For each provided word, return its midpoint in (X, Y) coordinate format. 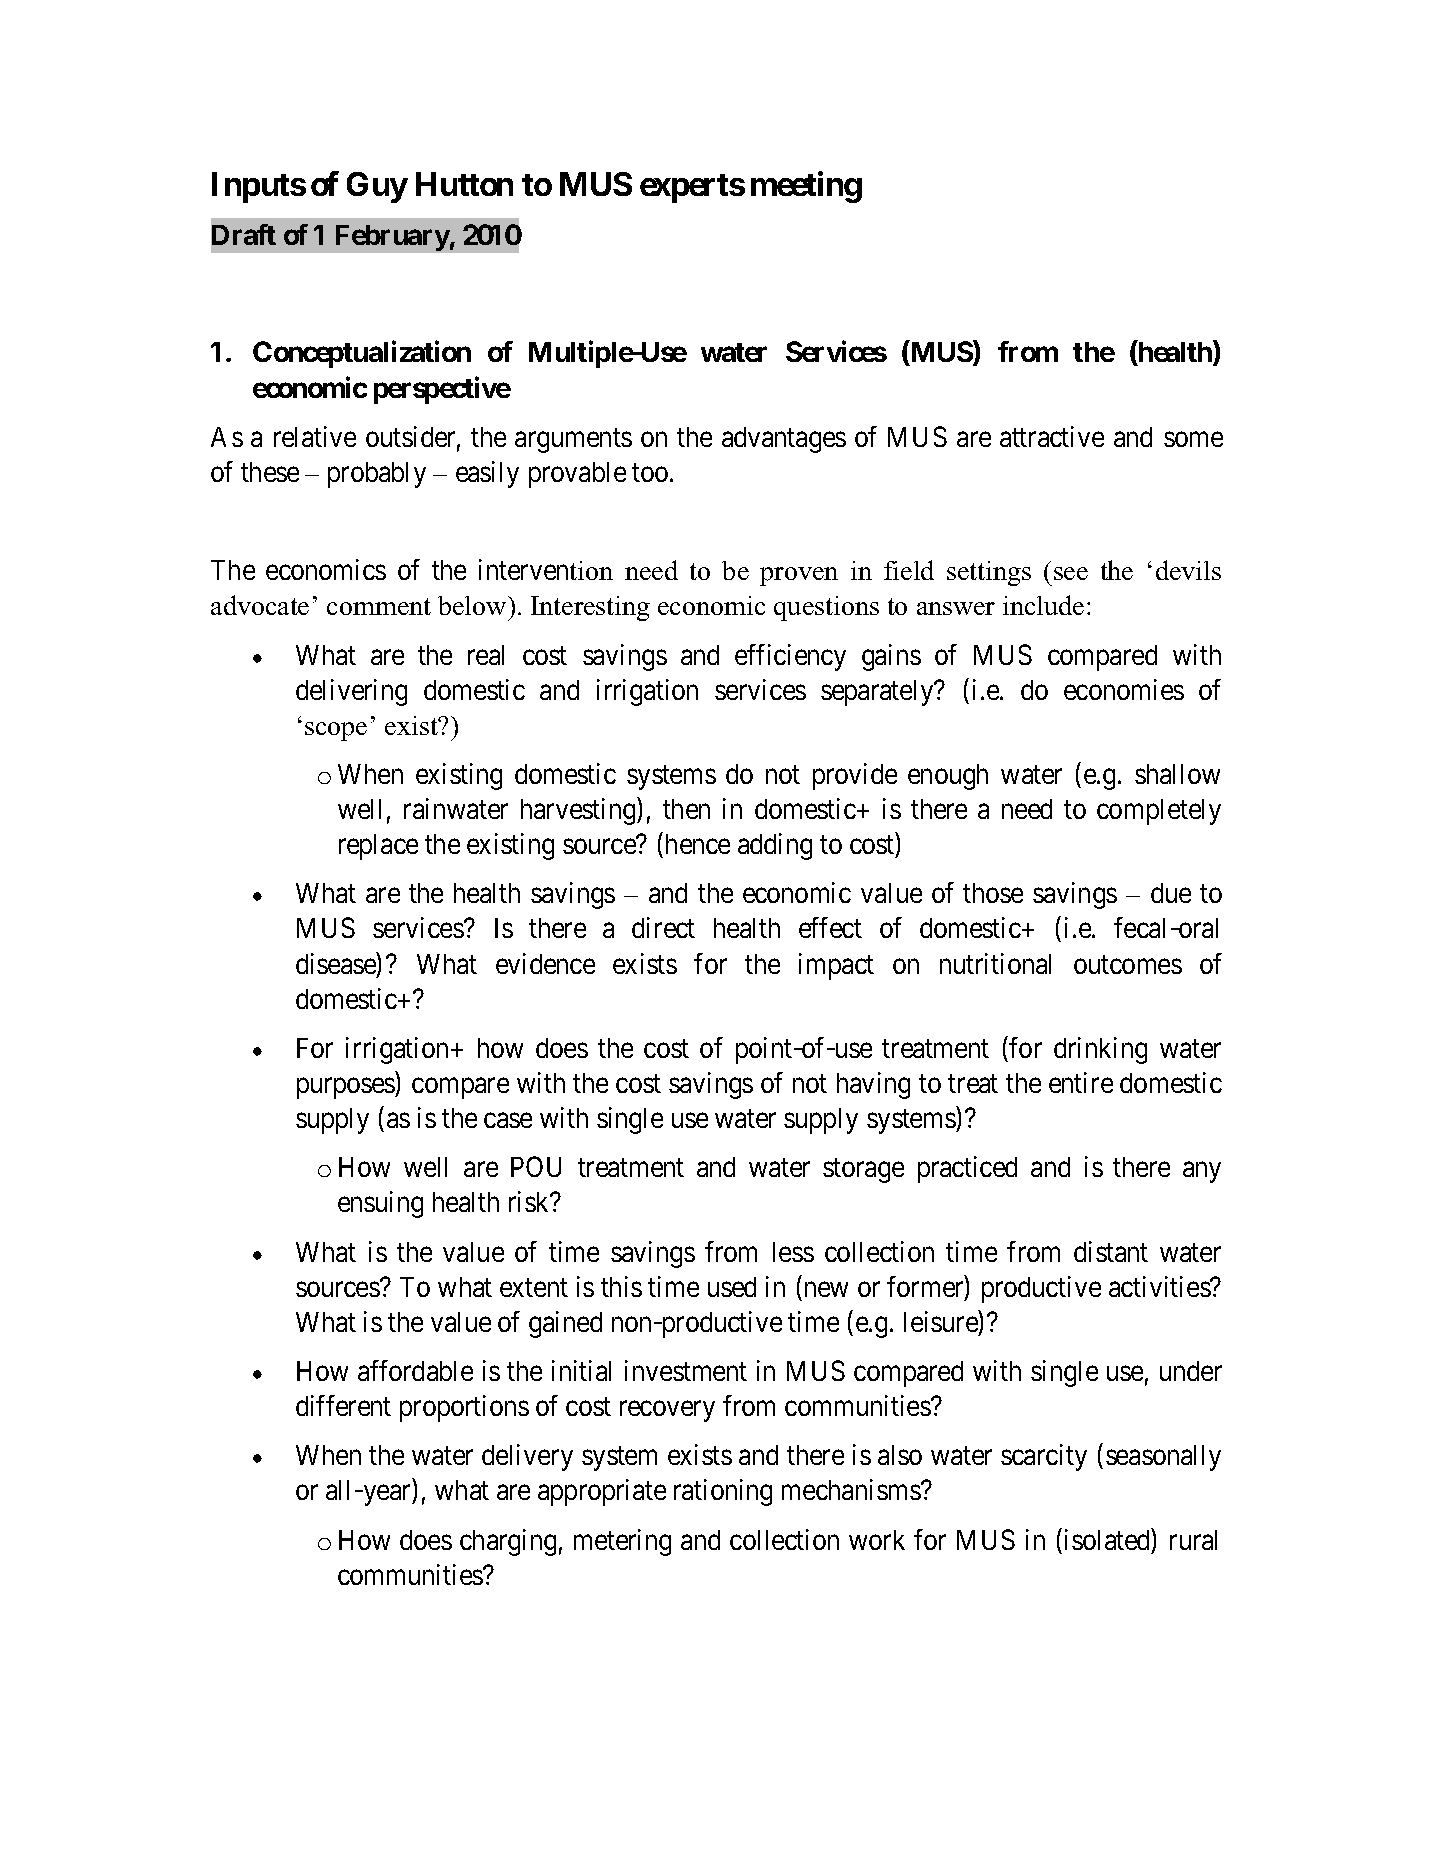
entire (1081, 1082)
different (343, 1405)
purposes (346, 1088)
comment (379, 606)
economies (1124, 689)
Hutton (464, 184)
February (393, 238)
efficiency (790, 657)
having (873, 1085)
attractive (1052, 436)
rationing (723, 1492)
